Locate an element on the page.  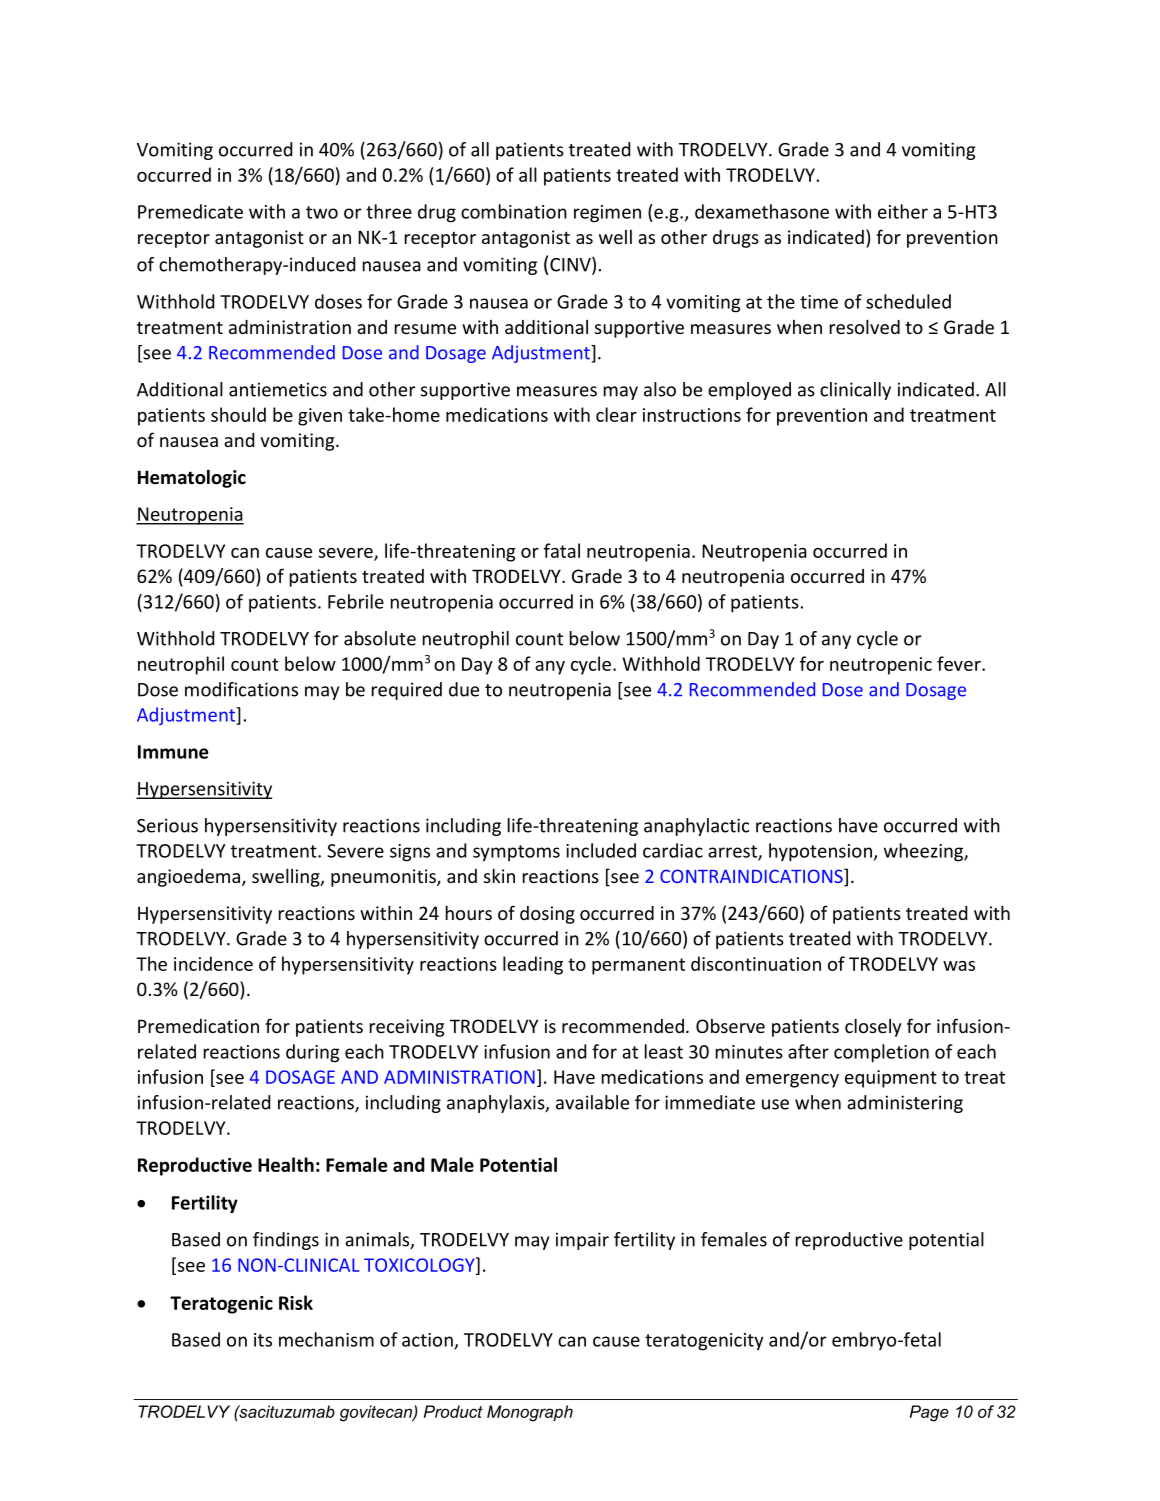
regimen is located at coordinates (607, 214).
